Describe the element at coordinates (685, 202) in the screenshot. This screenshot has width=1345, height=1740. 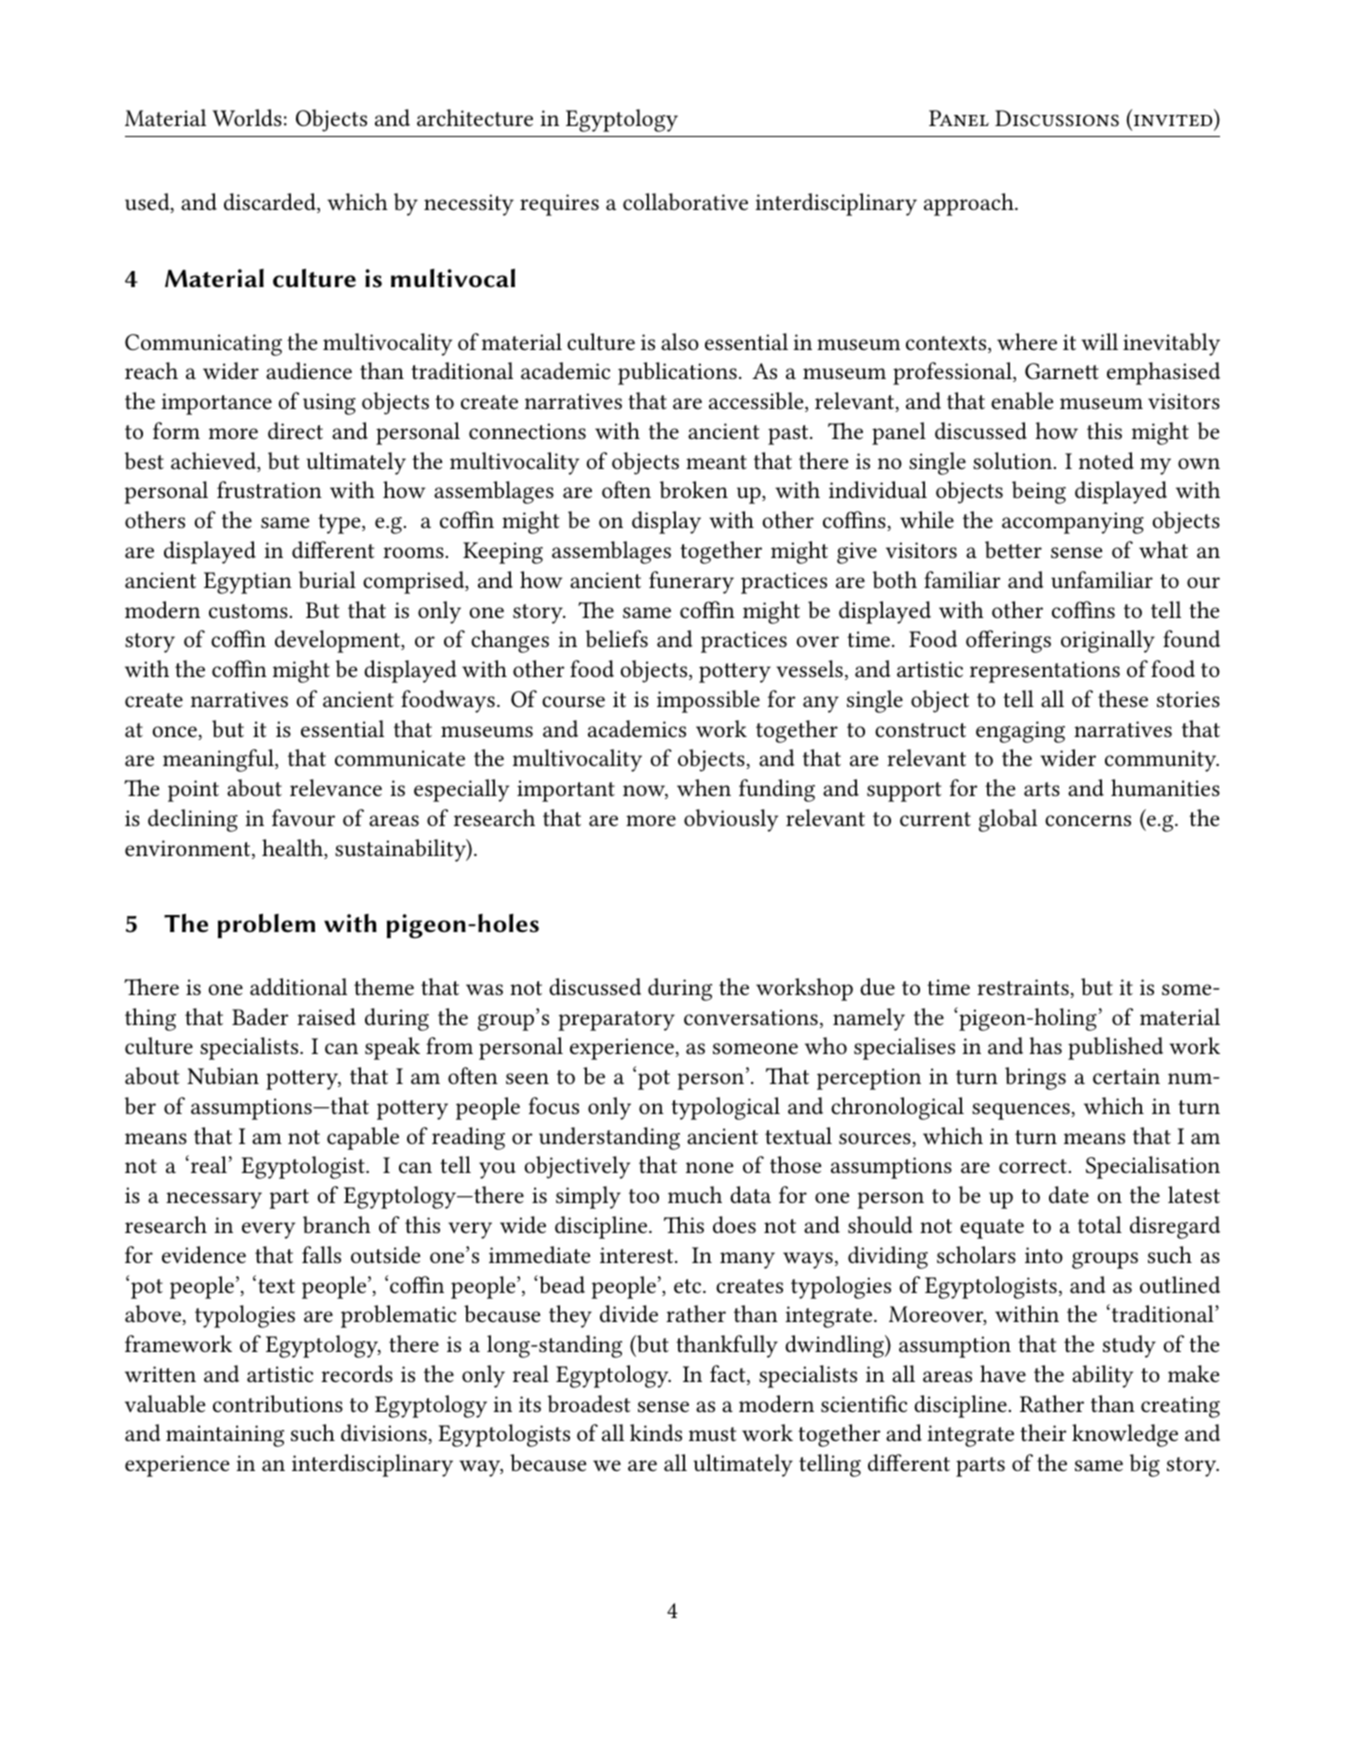
I see `collaborative` at that location.
